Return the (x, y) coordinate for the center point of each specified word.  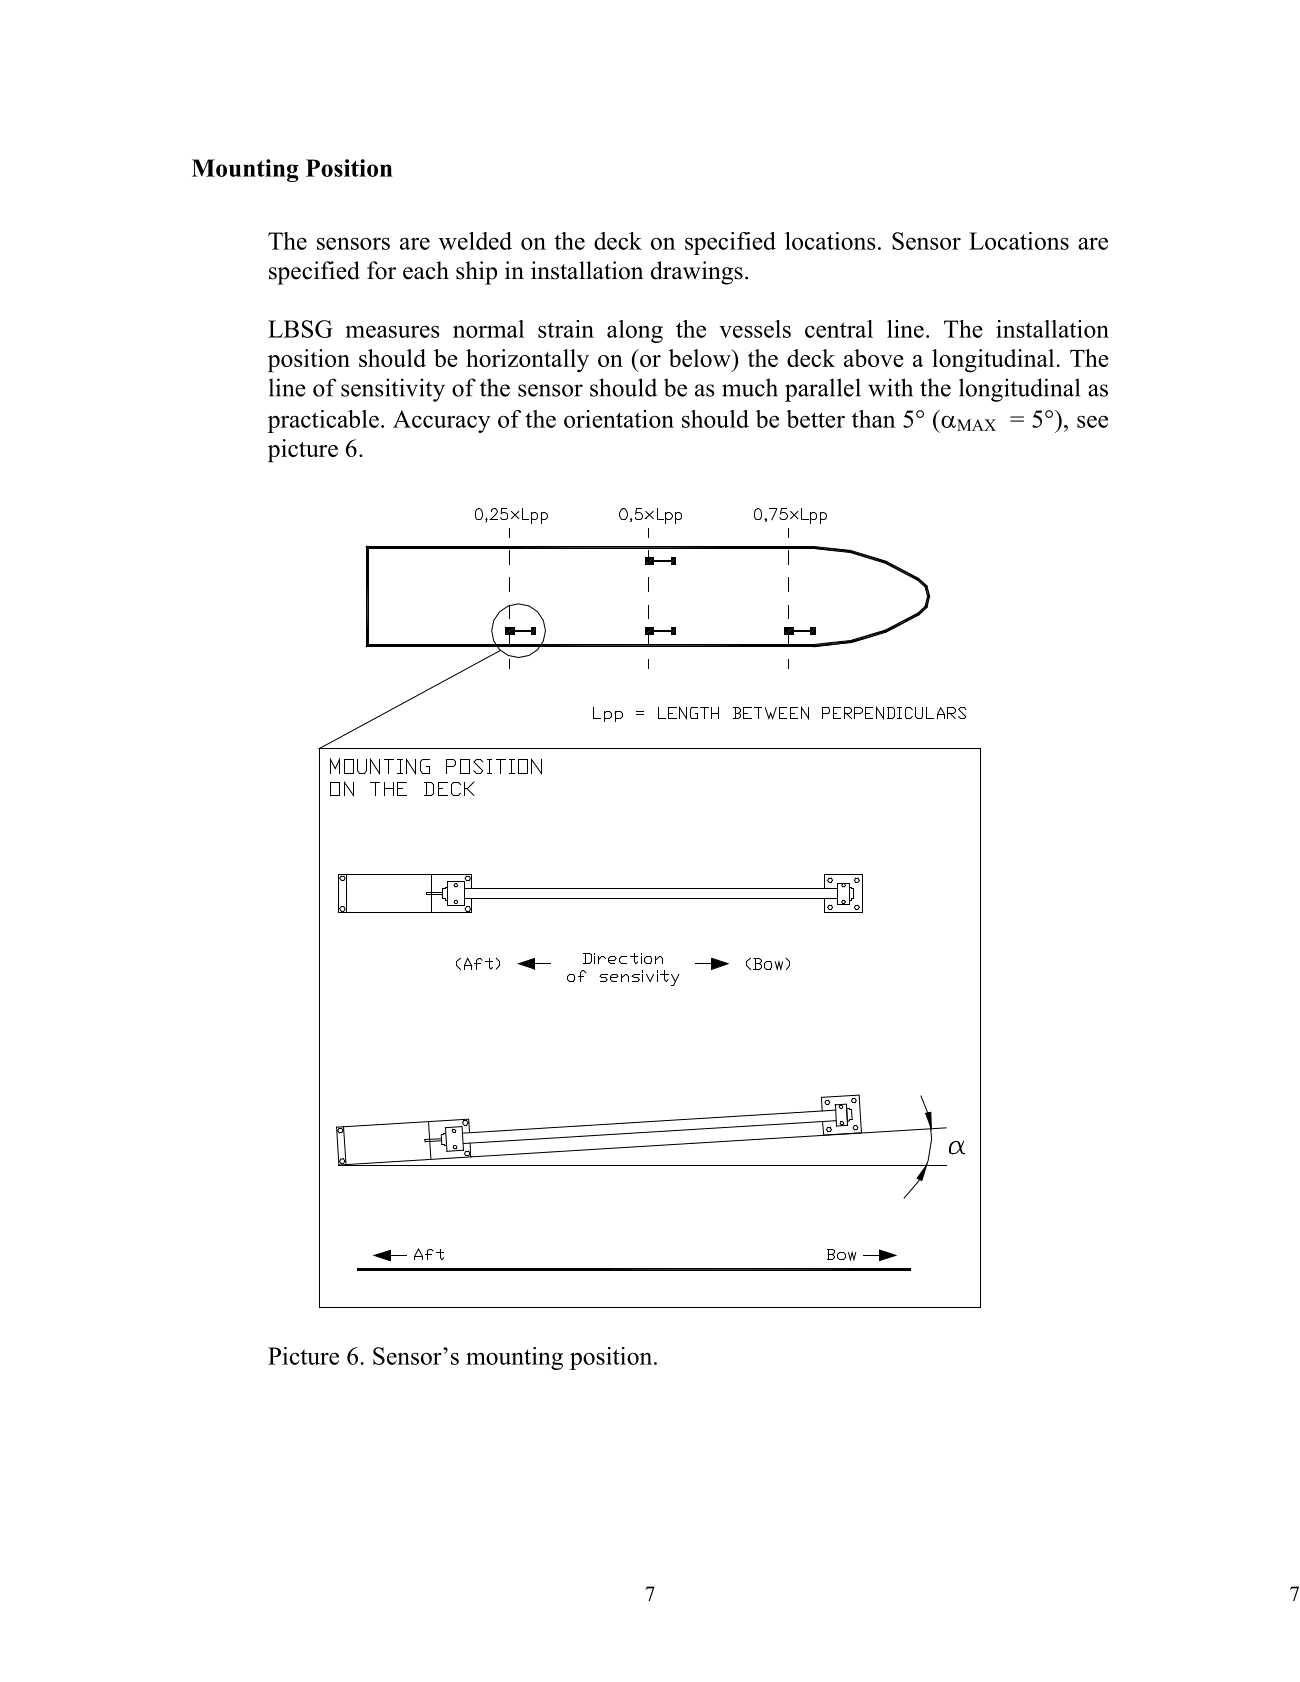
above (874, 358)
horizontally (527, 360)
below (701, 358)
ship (476, 273)
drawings (697, 273)
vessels (755, 329)
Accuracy (441, 421)
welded (475, 241)
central (839, 329)
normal (488, 329)
